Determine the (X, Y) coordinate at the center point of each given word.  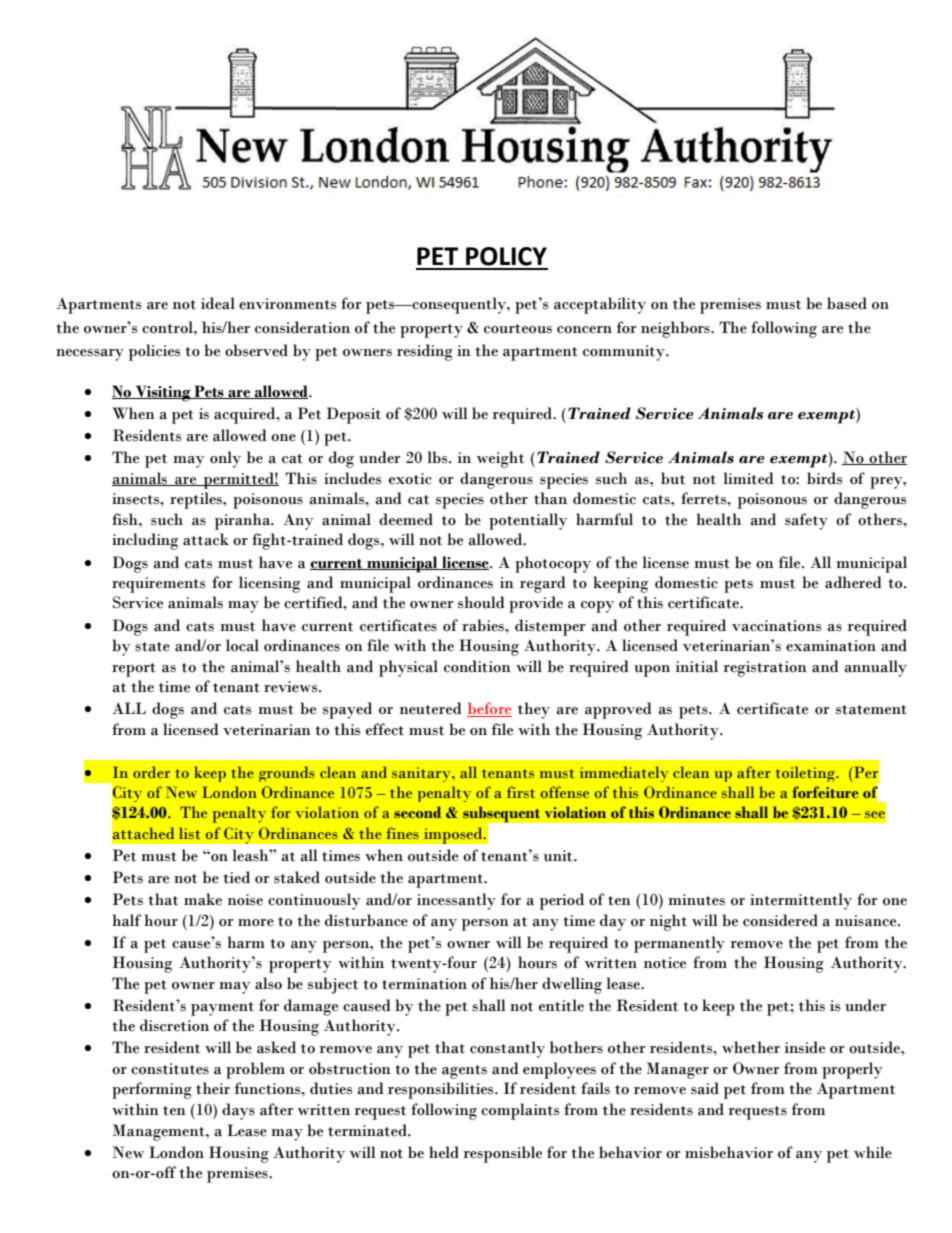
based (847, 303)
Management (160, 1132)
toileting (806, 774)
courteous (518, 329)
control (168, 327)
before (489, 709)
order (151, 772)
